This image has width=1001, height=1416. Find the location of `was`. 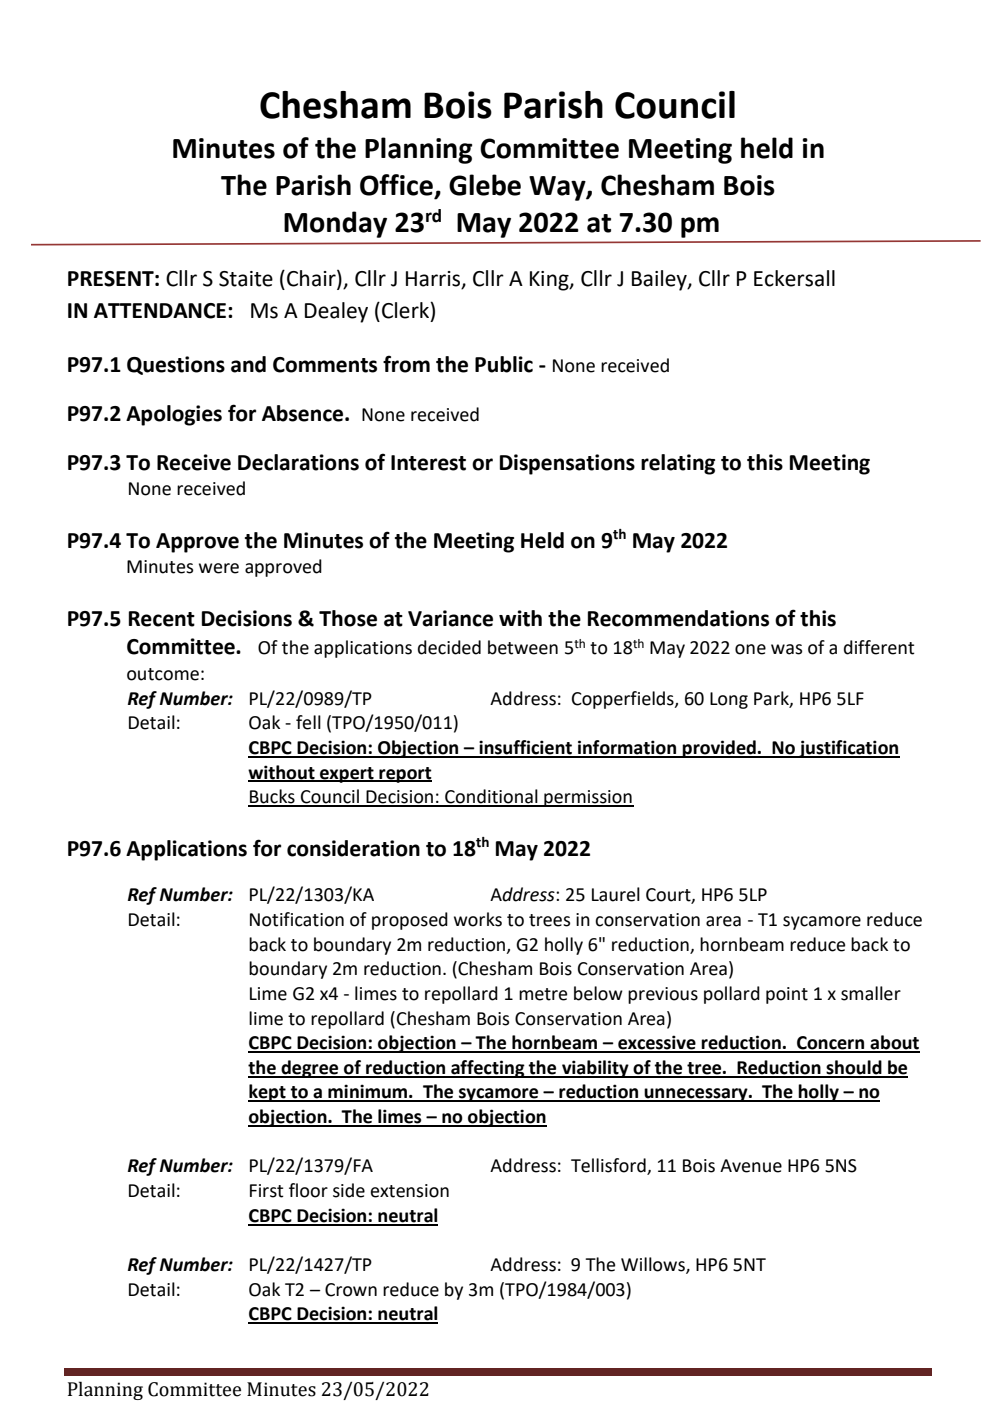

was is located at coordinates (786, 649).
